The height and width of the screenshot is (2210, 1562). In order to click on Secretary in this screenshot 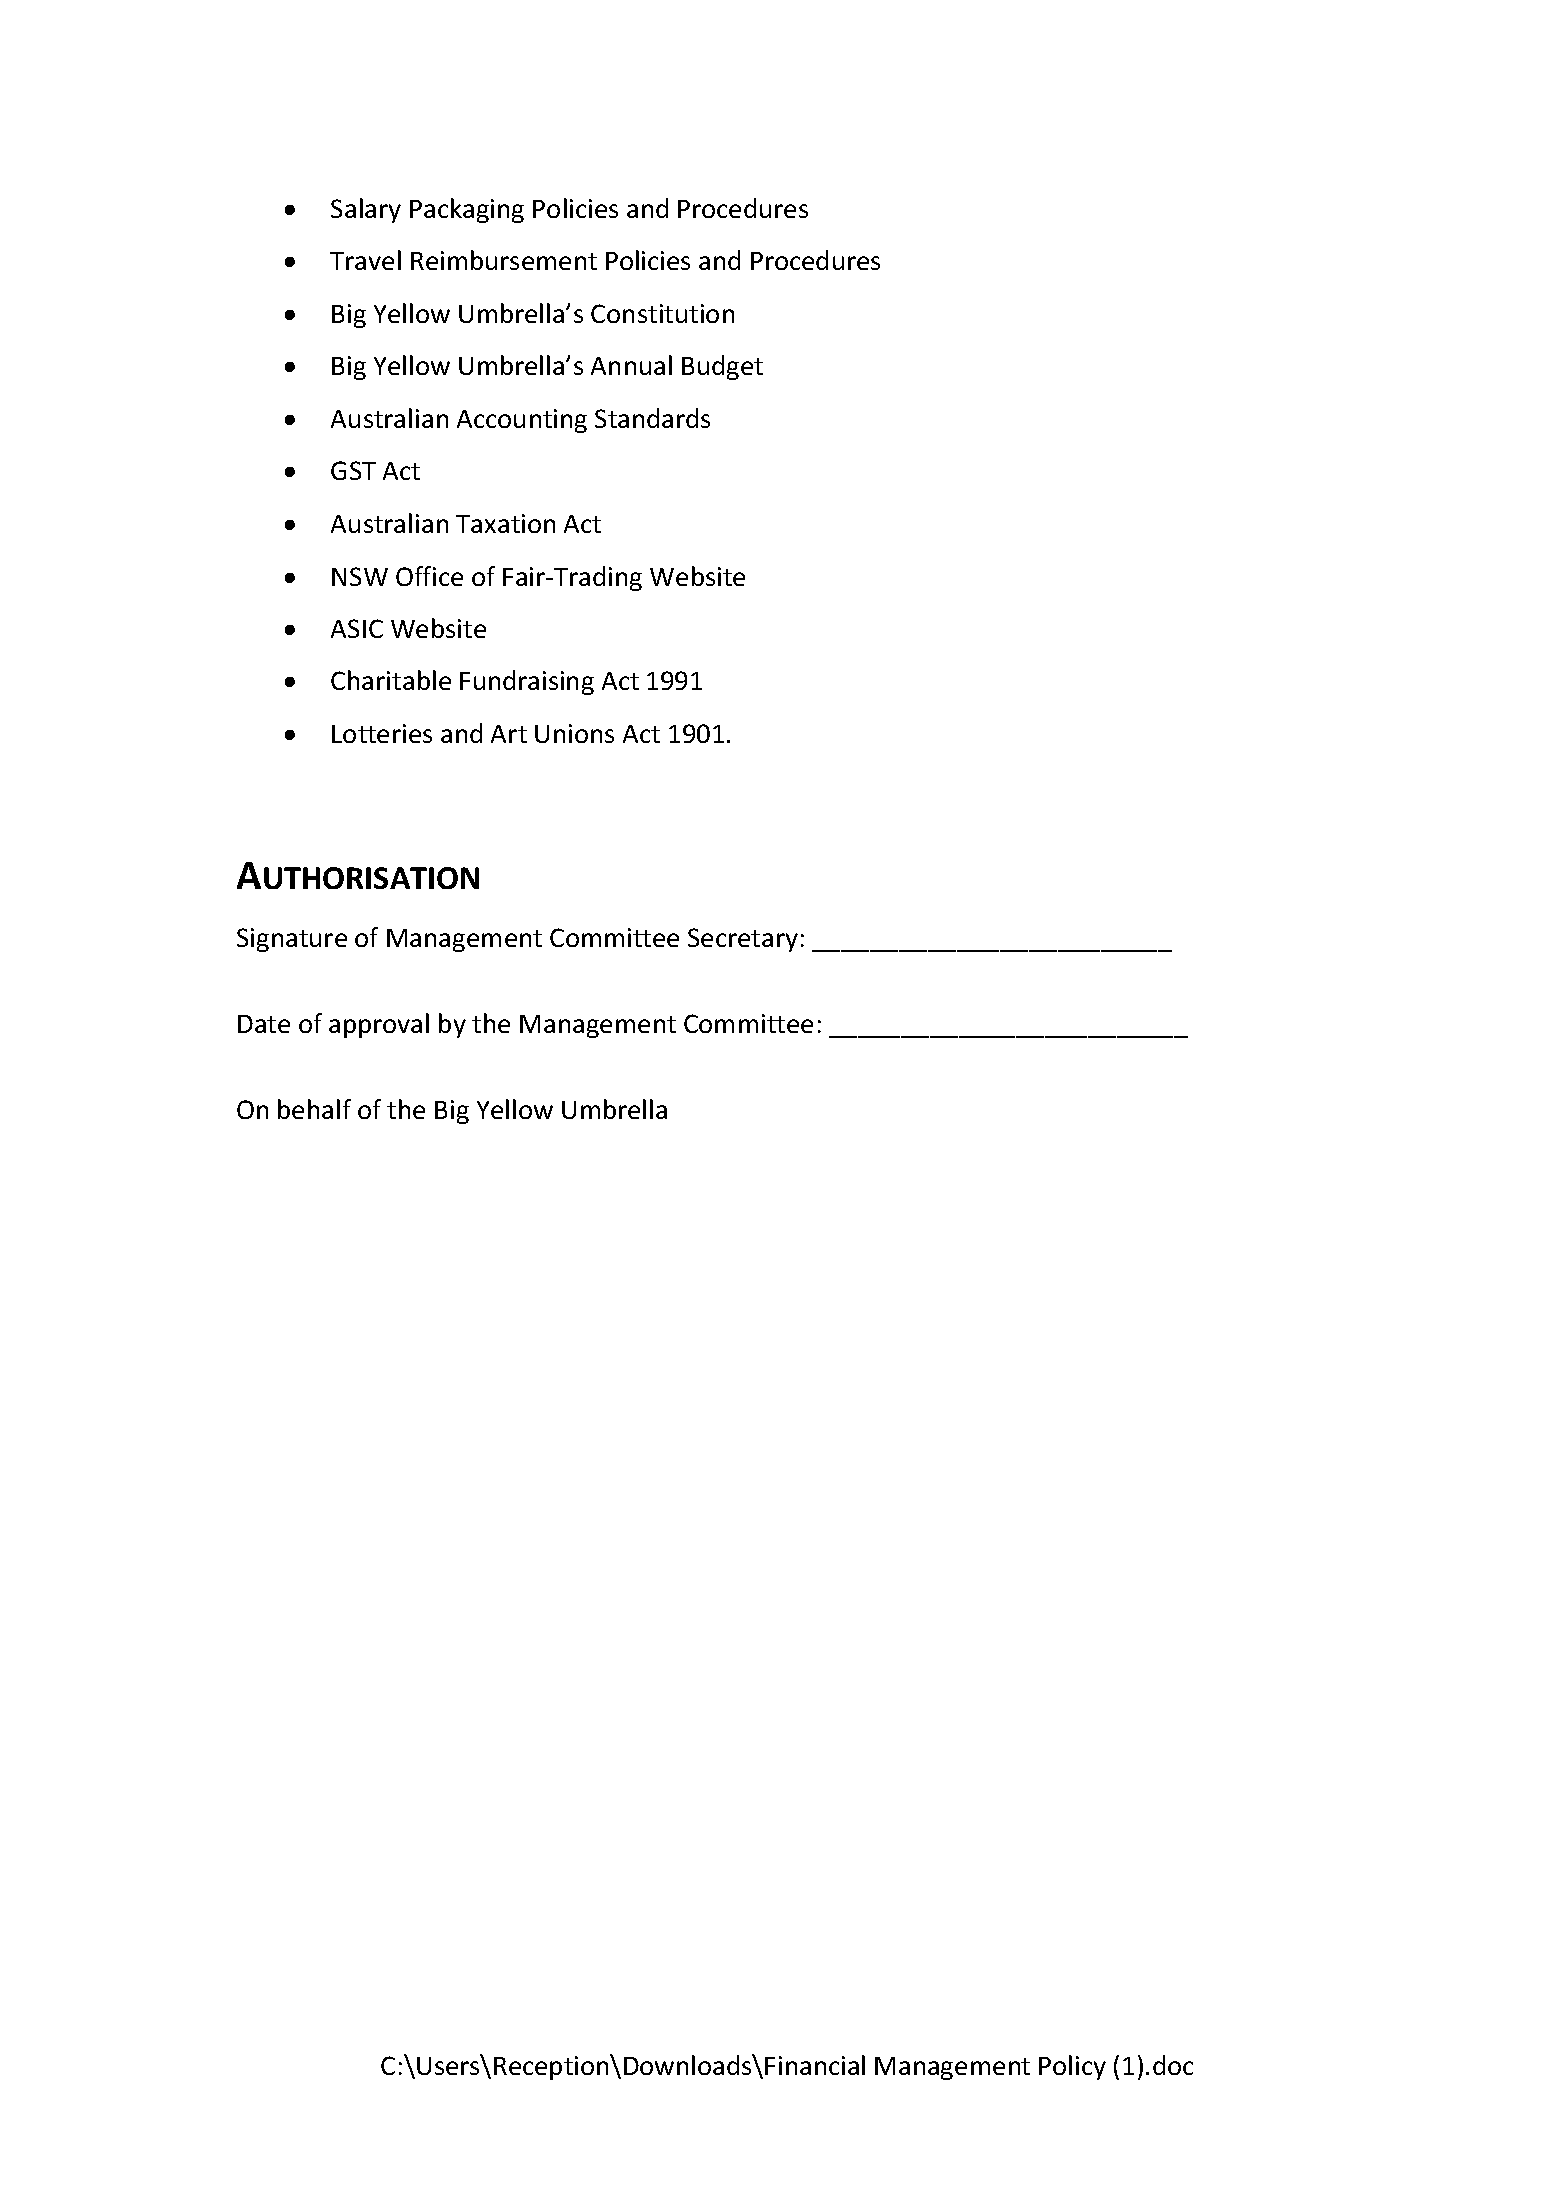, I will do `click(743, 940)`.
